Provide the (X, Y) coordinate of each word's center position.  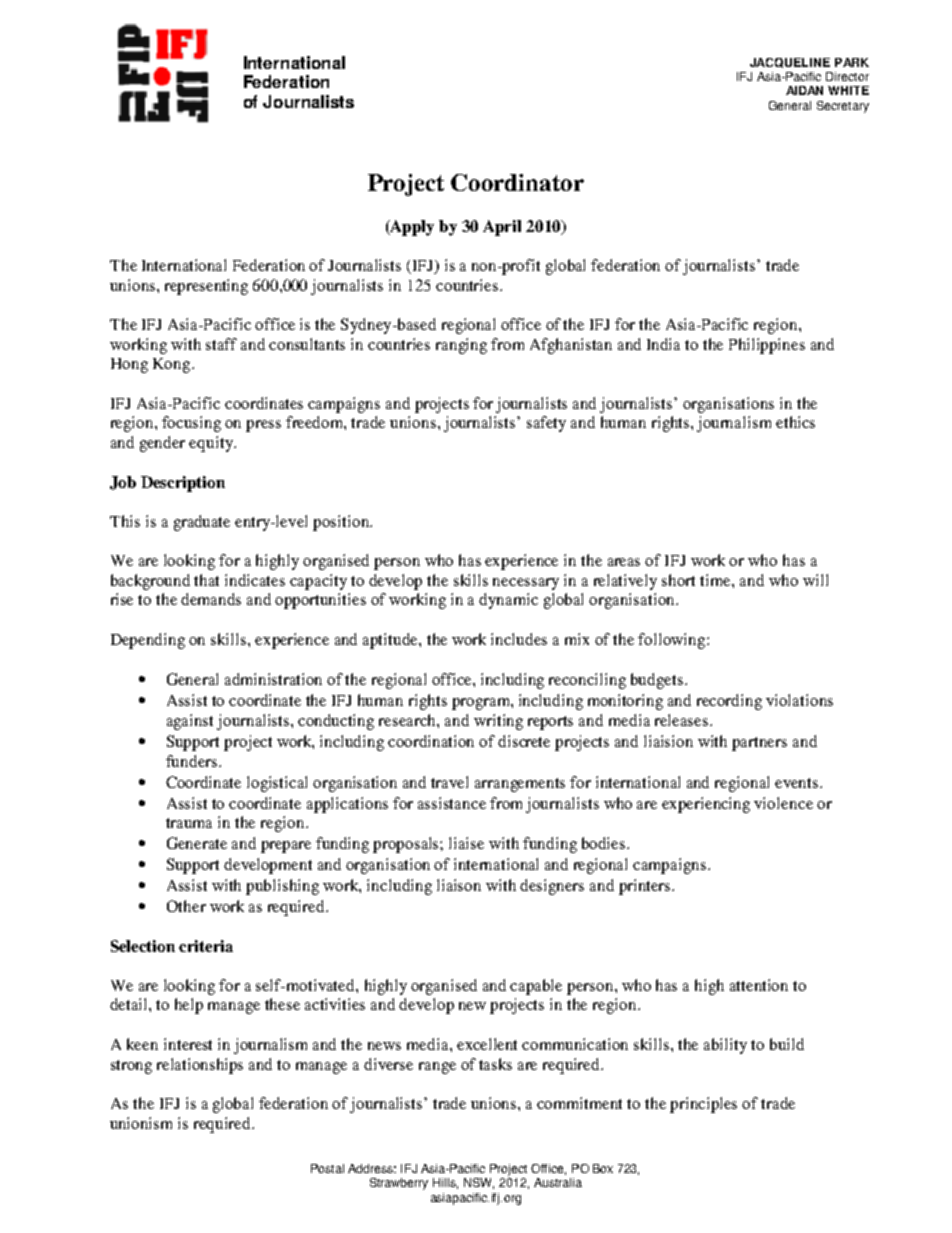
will (815, 580)
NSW (479, 1183)
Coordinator (517, 182)
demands (211, 599)
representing (206, 287)
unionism (141, 1123)
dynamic (508, 601)
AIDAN (804, 90)
